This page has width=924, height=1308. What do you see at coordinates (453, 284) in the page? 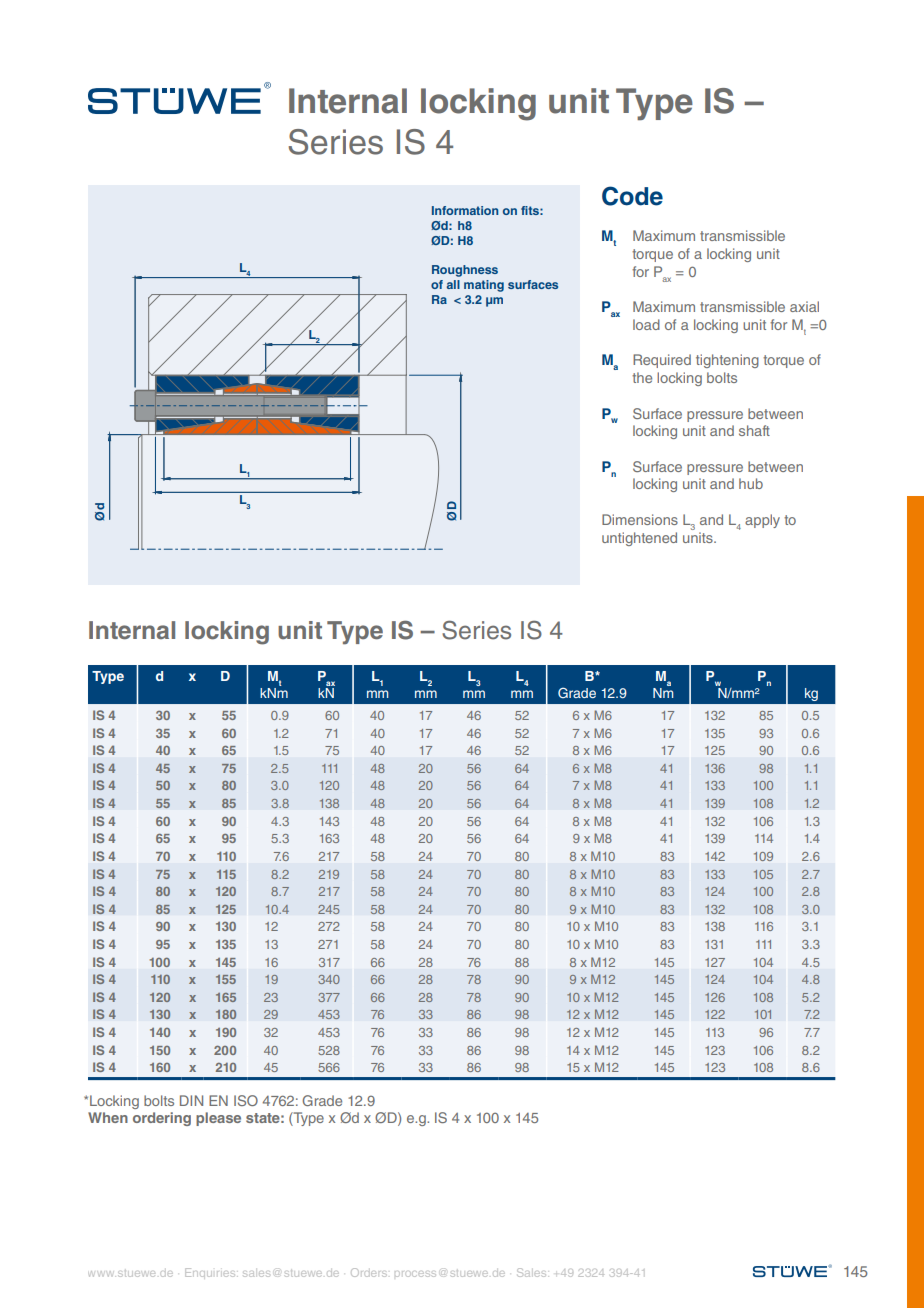
I see `all` at bounding box center [453, 284].
